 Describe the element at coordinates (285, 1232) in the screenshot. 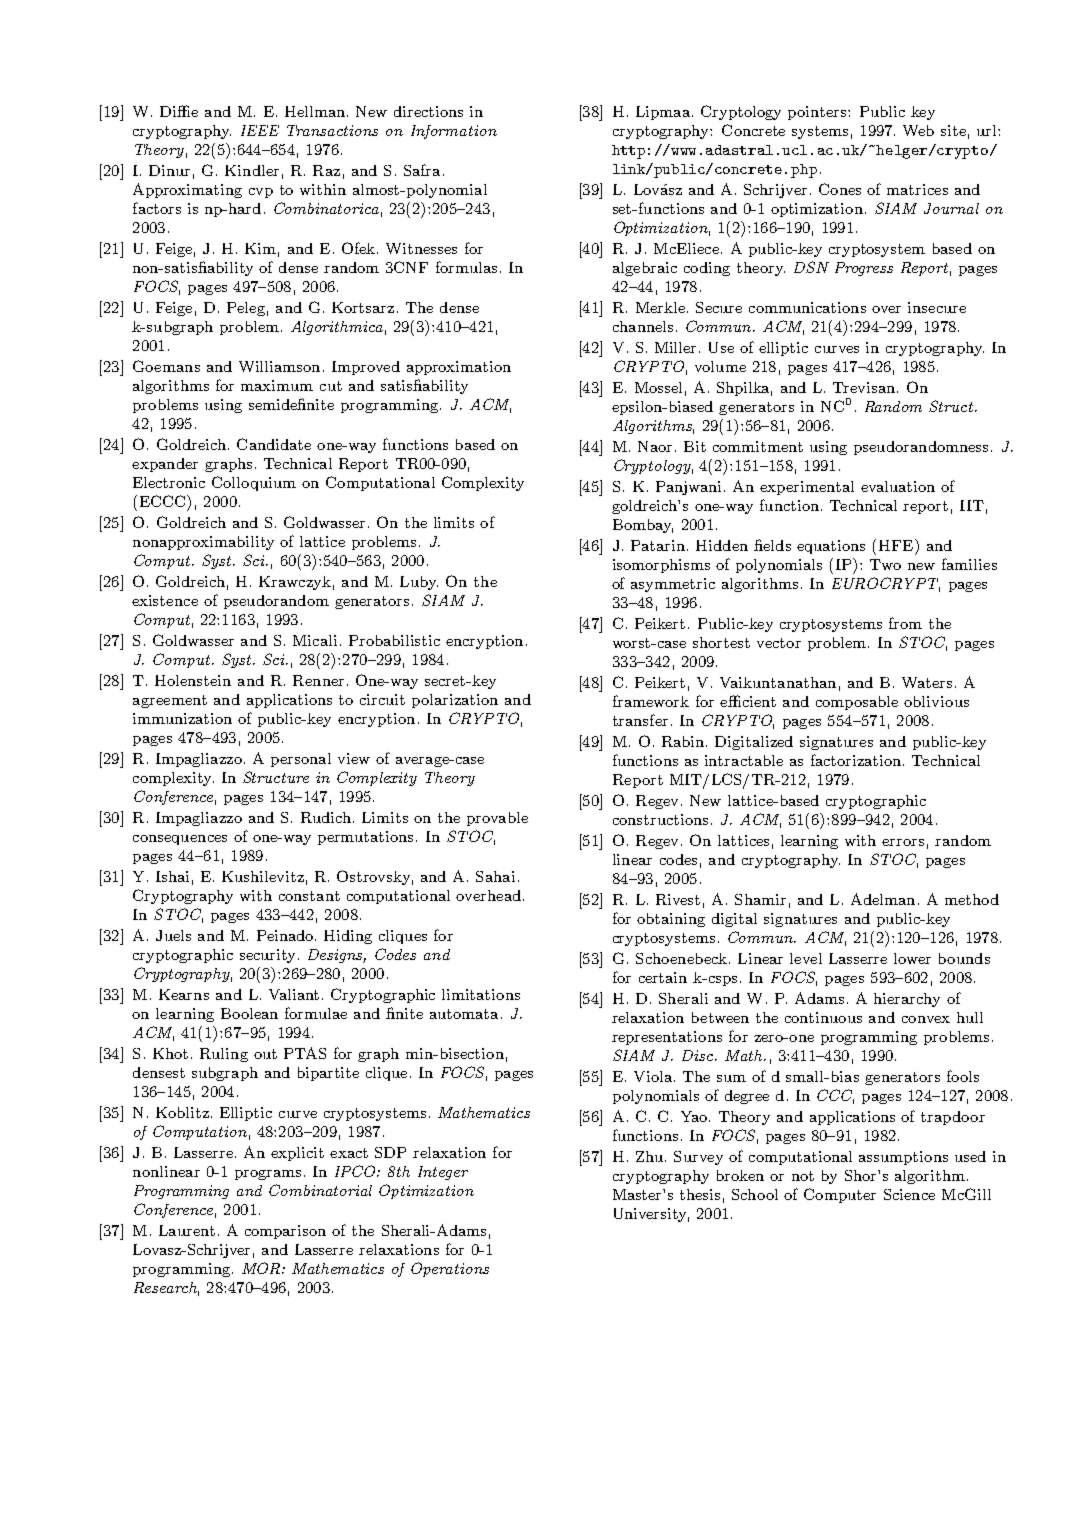

I see `comparison` at that location.
